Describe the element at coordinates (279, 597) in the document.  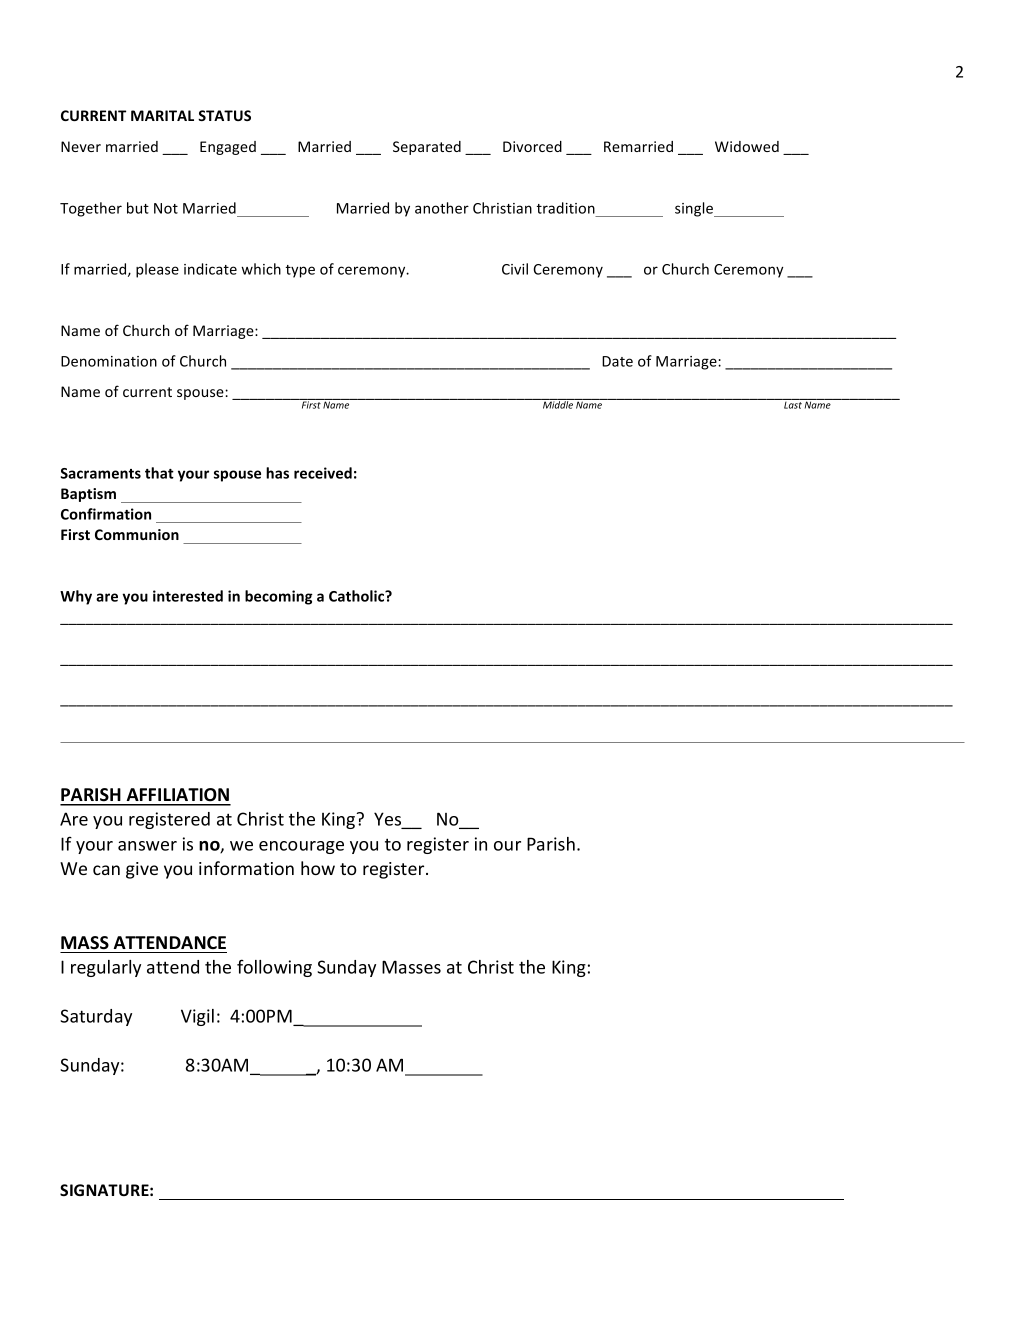
I see `becoming` at that location.
